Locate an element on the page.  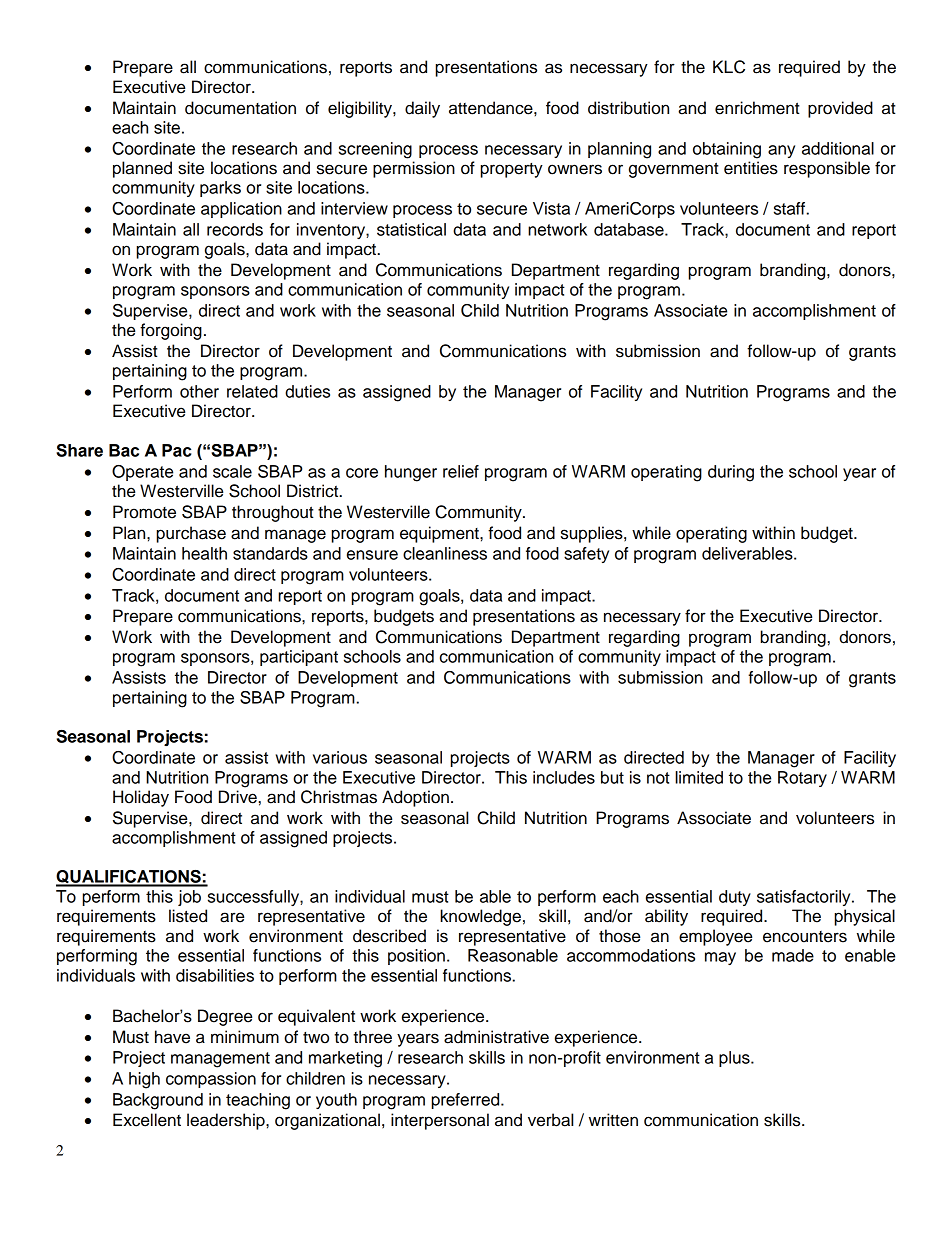
health is located at coordinates (204, 553).
